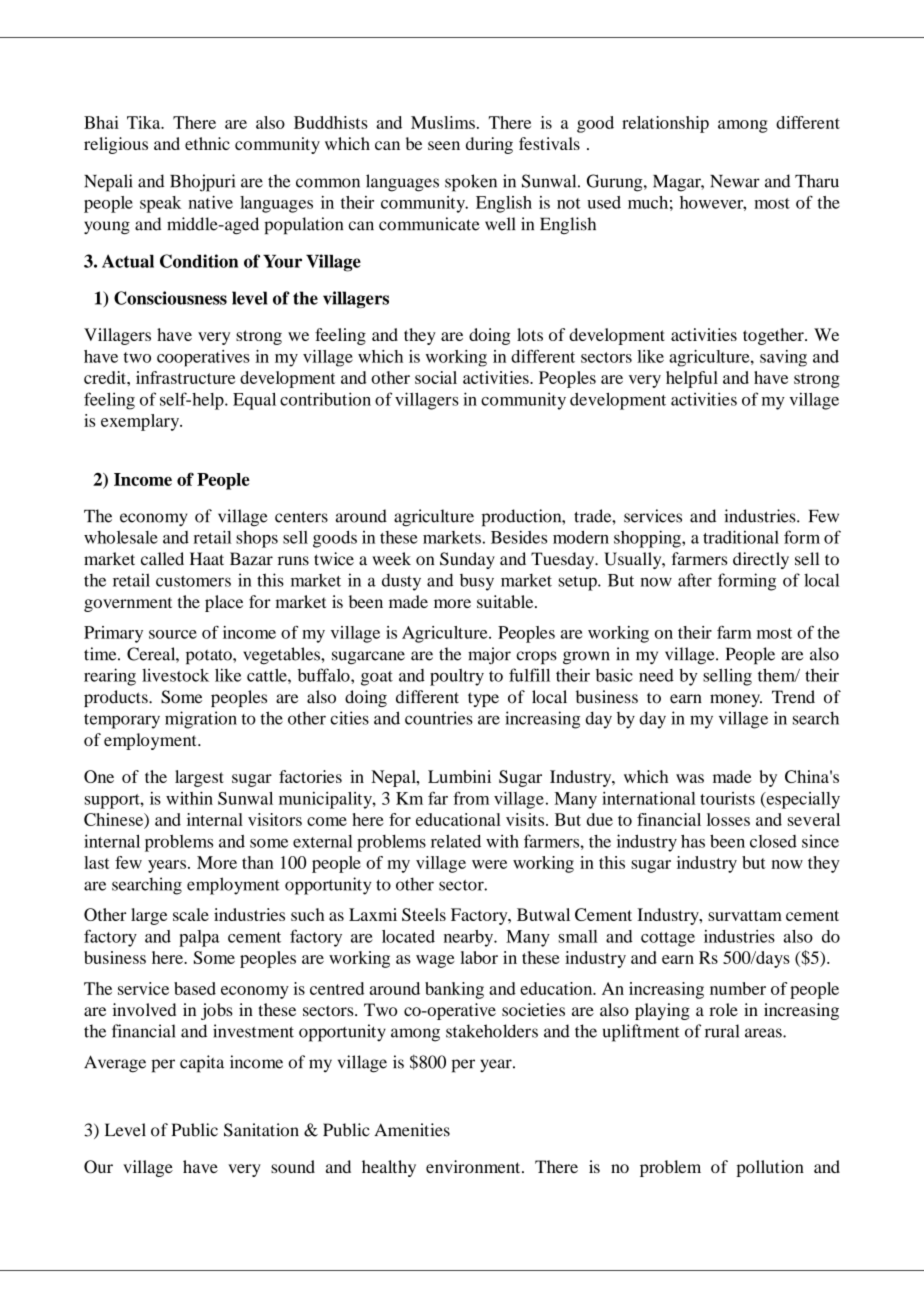 This image has height=1308, width=924. Describe the element at coordinates (275, 819) in the image. I see `visitors` at that location.
